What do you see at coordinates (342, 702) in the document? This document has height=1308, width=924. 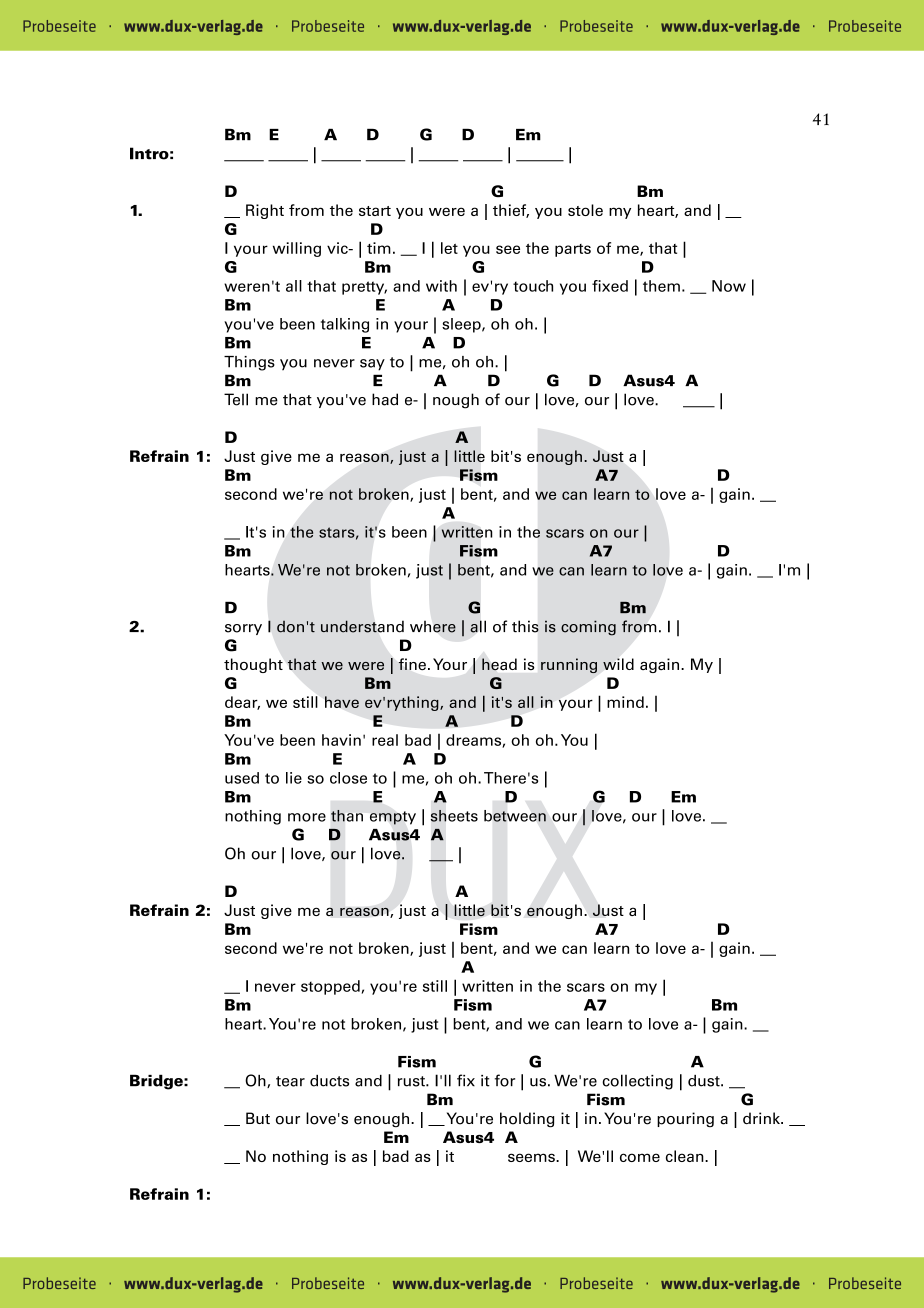 I see `have` at bounding box center [342, 702].
